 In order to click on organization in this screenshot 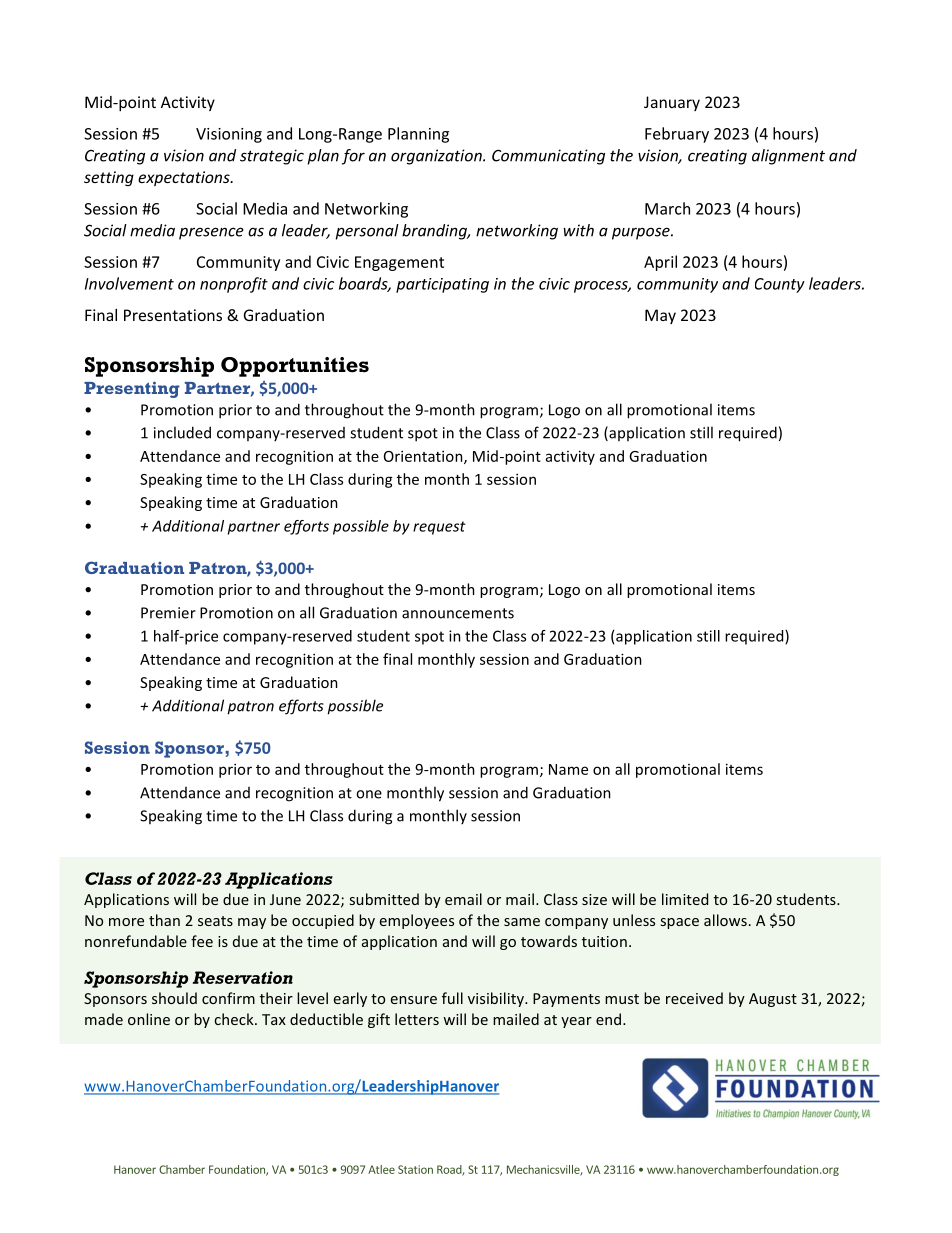, I will do `click(437, 157)`.
